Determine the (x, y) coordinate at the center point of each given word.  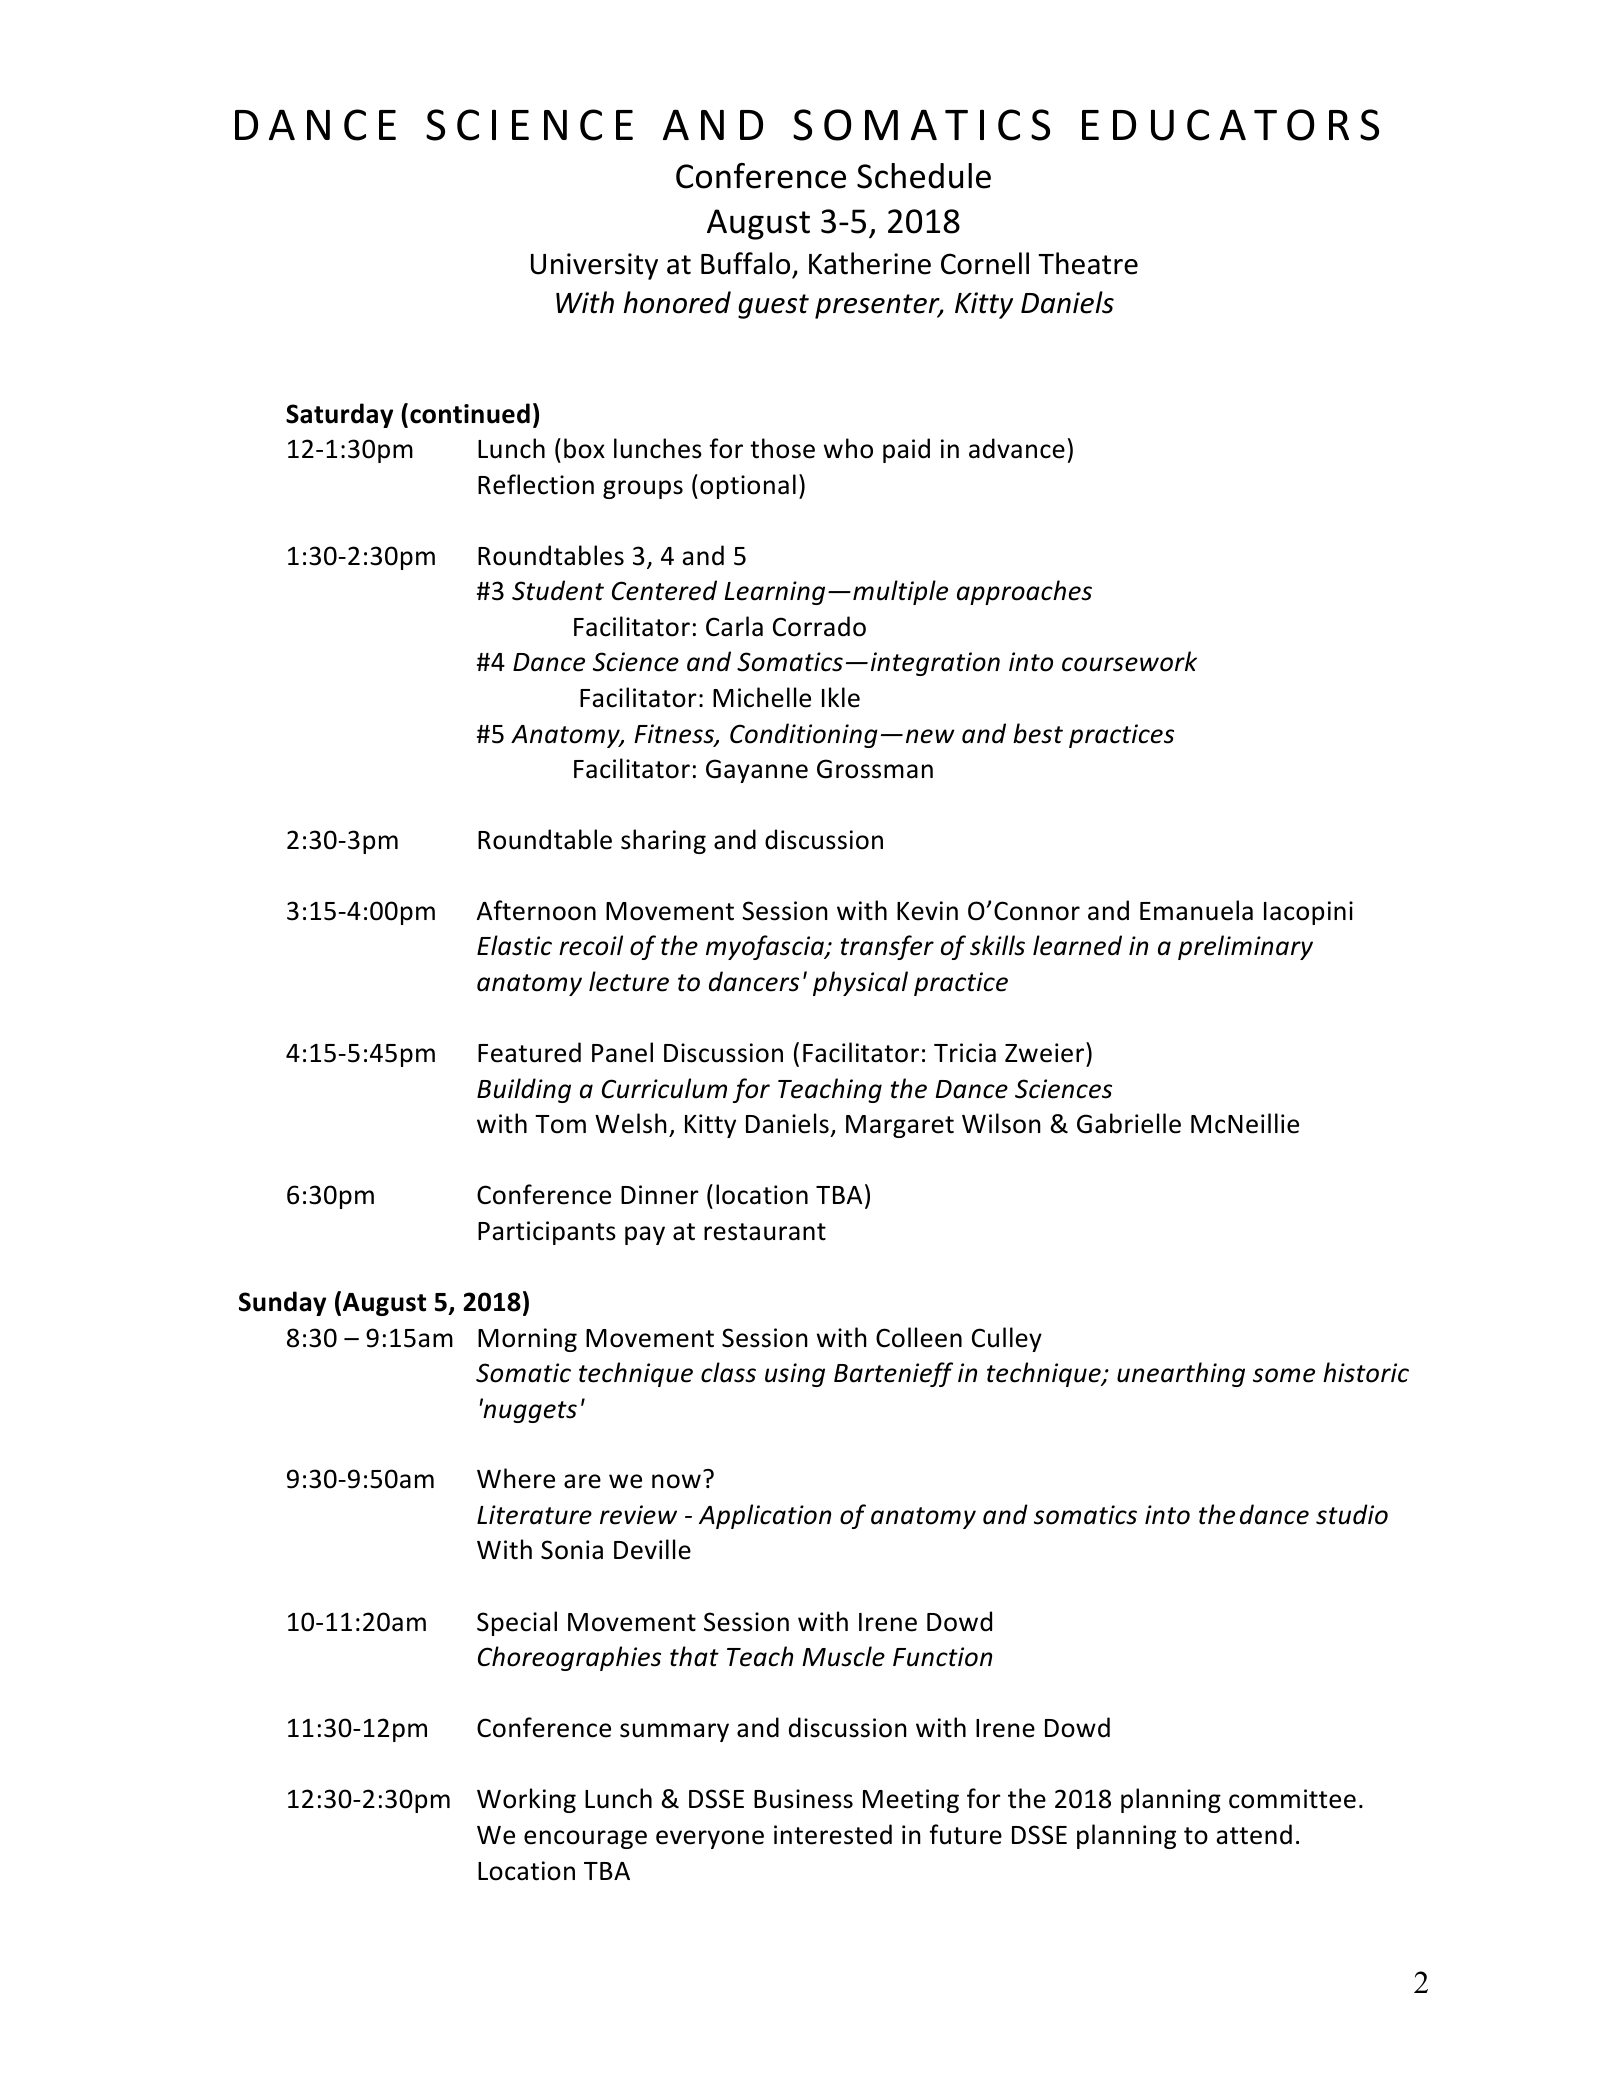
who (848, 448)
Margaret (900, 1126)
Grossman (875, 769)
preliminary (1245, 947)
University (594, 266)
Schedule (924, 176)
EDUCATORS (1230, 125)
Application (765, 1516)
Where (516, 1478)
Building (524, 1090)
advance (1017, 448)
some (1284, 1375)
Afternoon (536, 910)
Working (526, 1800)
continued (470, 413)
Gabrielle (1129, 1123)
